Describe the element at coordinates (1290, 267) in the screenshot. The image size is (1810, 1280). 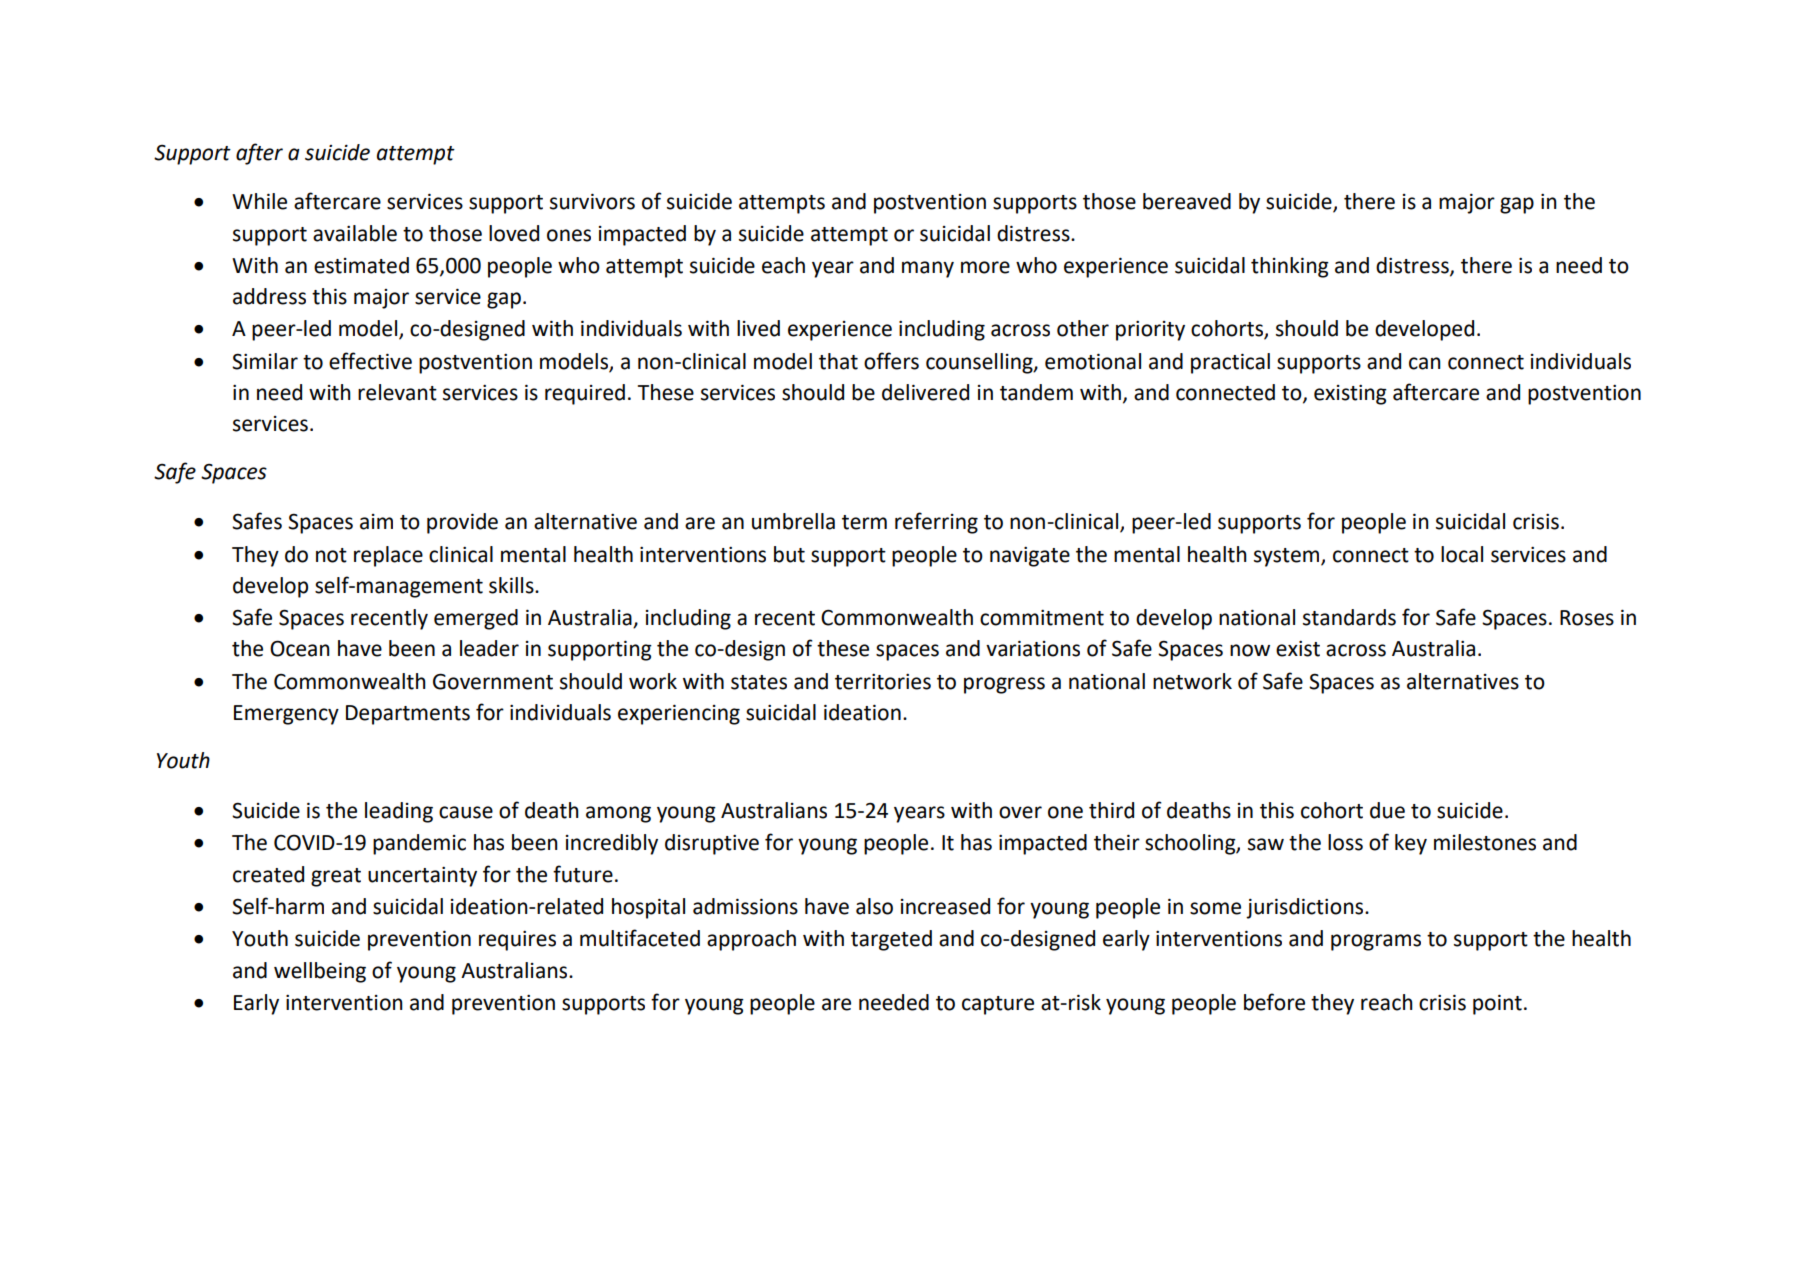
I see `thinking` at that location.
